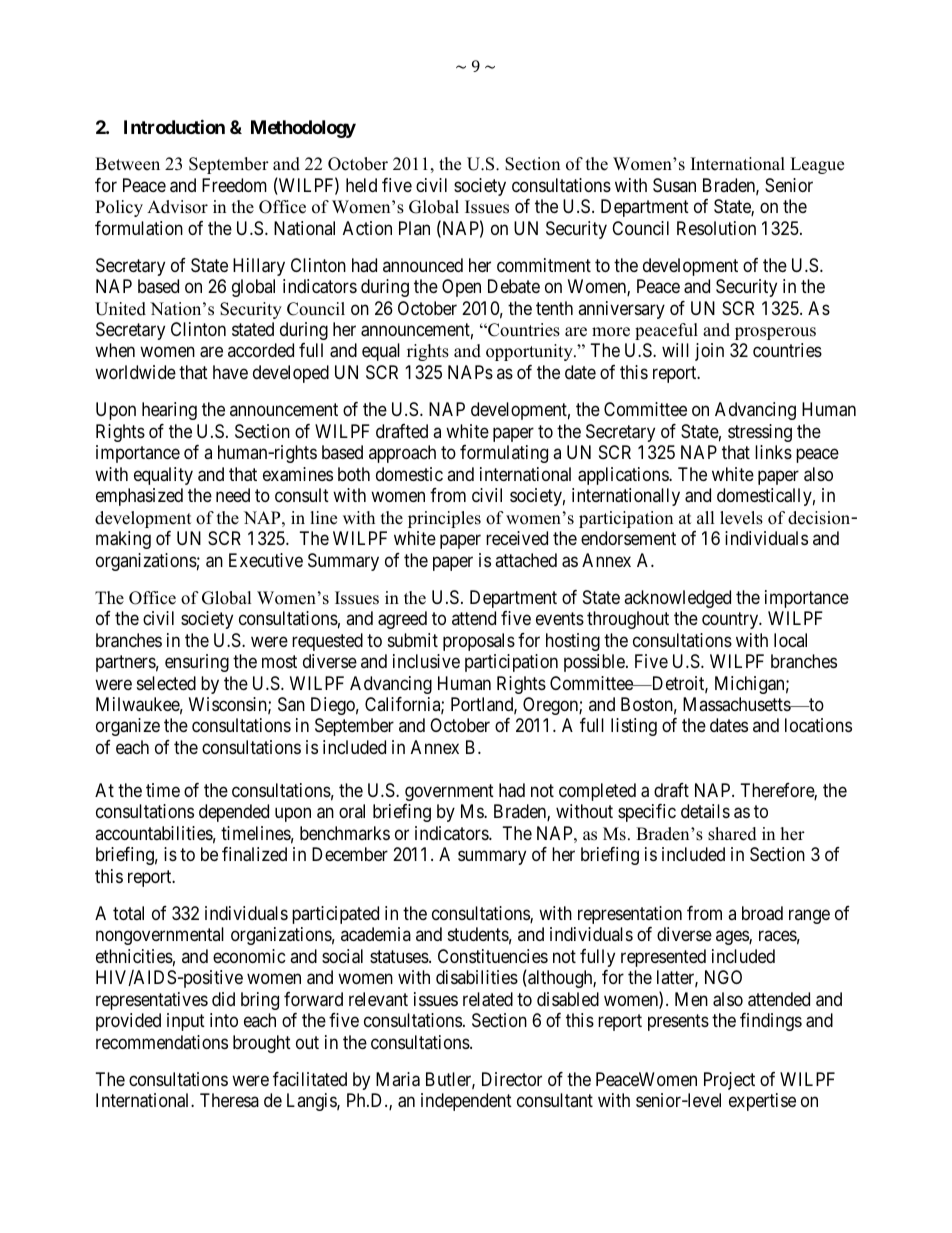 This screenshot has width=952, height=1233. What do you see at coordinates (229, 1100) in the screenshot?
I see `Theresa` at bounding box center [229, 1100].
